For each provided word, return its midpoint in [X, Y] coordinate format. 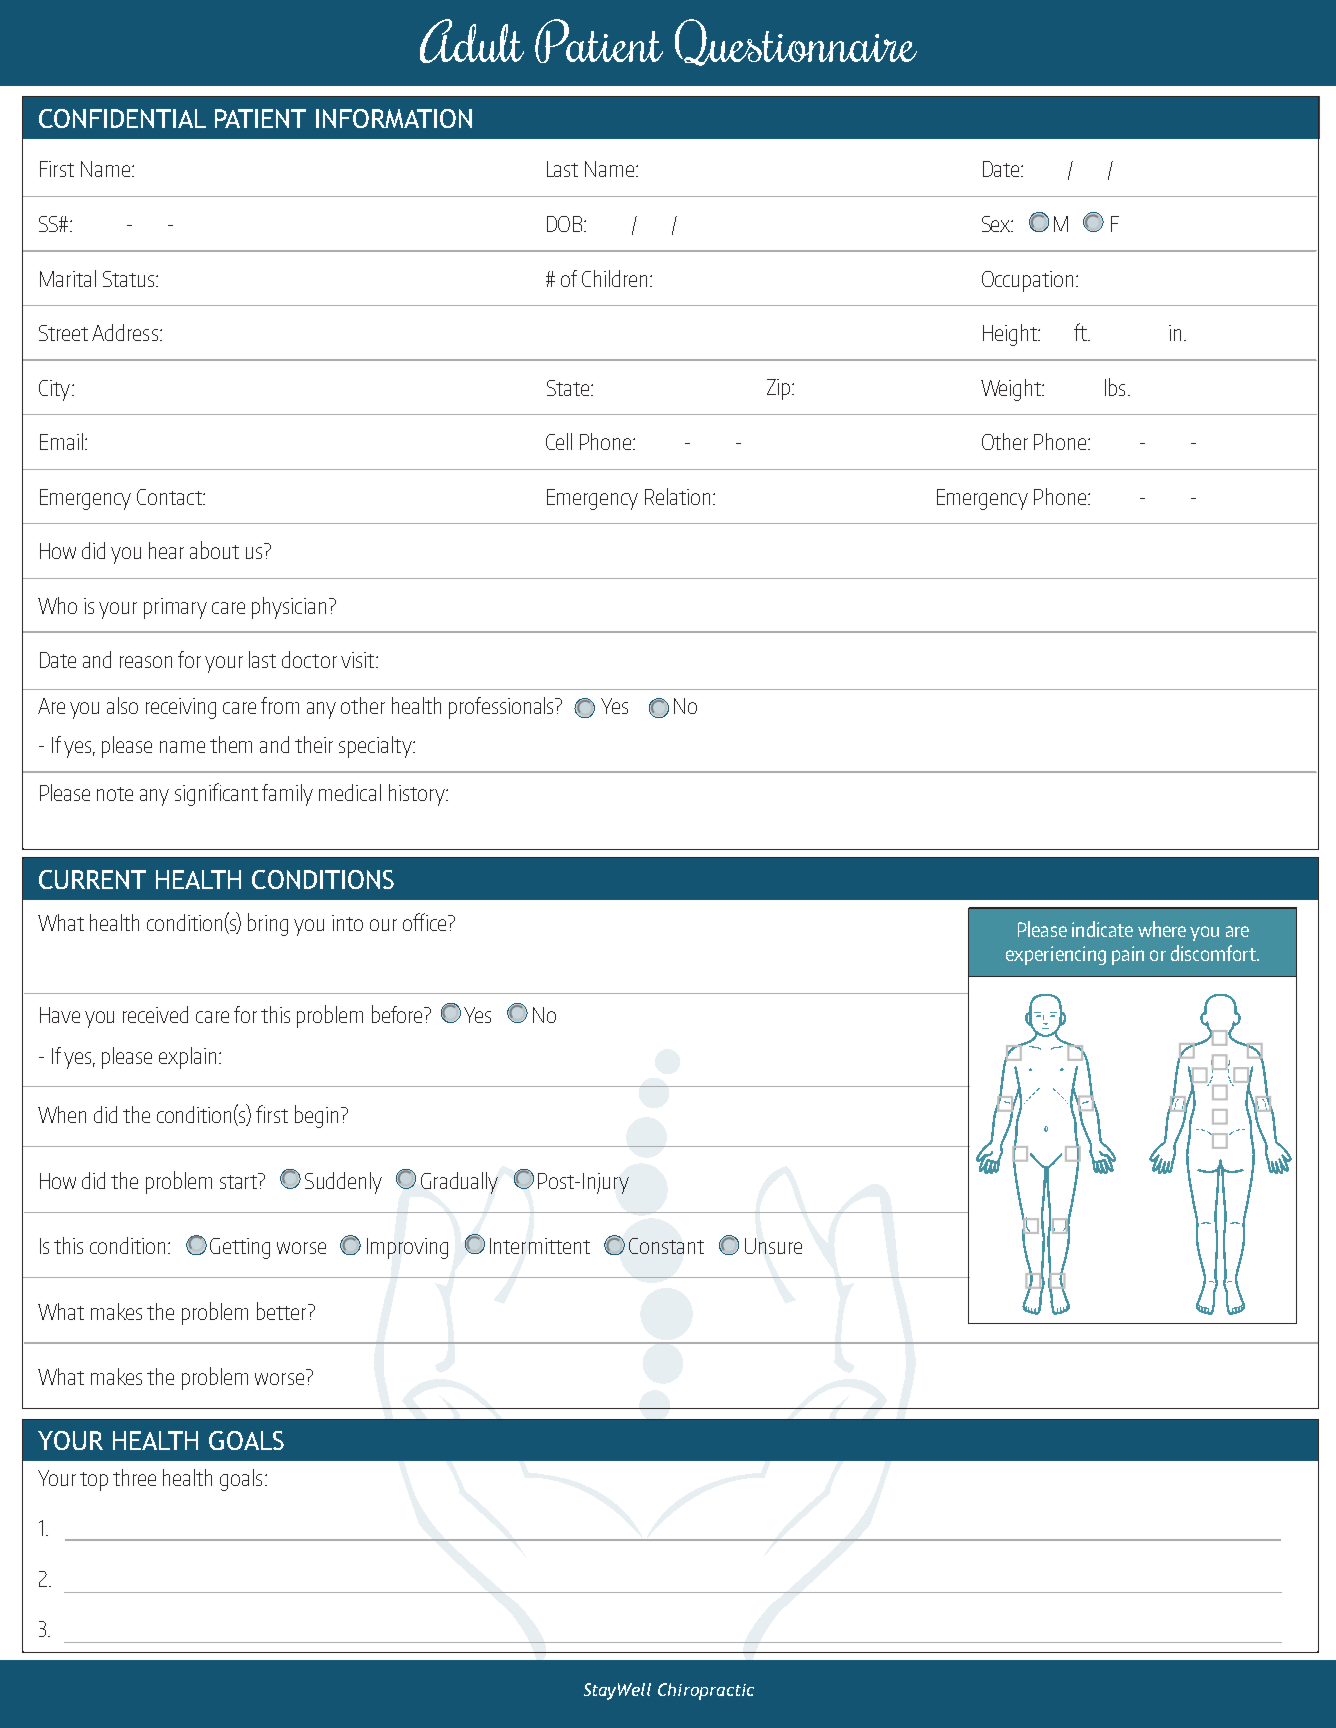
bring [268, 924]
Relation [677, 496]
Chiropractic [706, 1691]
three [134, 1477]
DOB [566, 224]
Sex [997, 224]
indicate [1102, 929]
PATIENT [260, 118]
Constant [666, 1246]
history [418, 795]
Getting [240, 1248]
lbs [1115, 387]
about [214, 550]
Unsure [773, 1246]
